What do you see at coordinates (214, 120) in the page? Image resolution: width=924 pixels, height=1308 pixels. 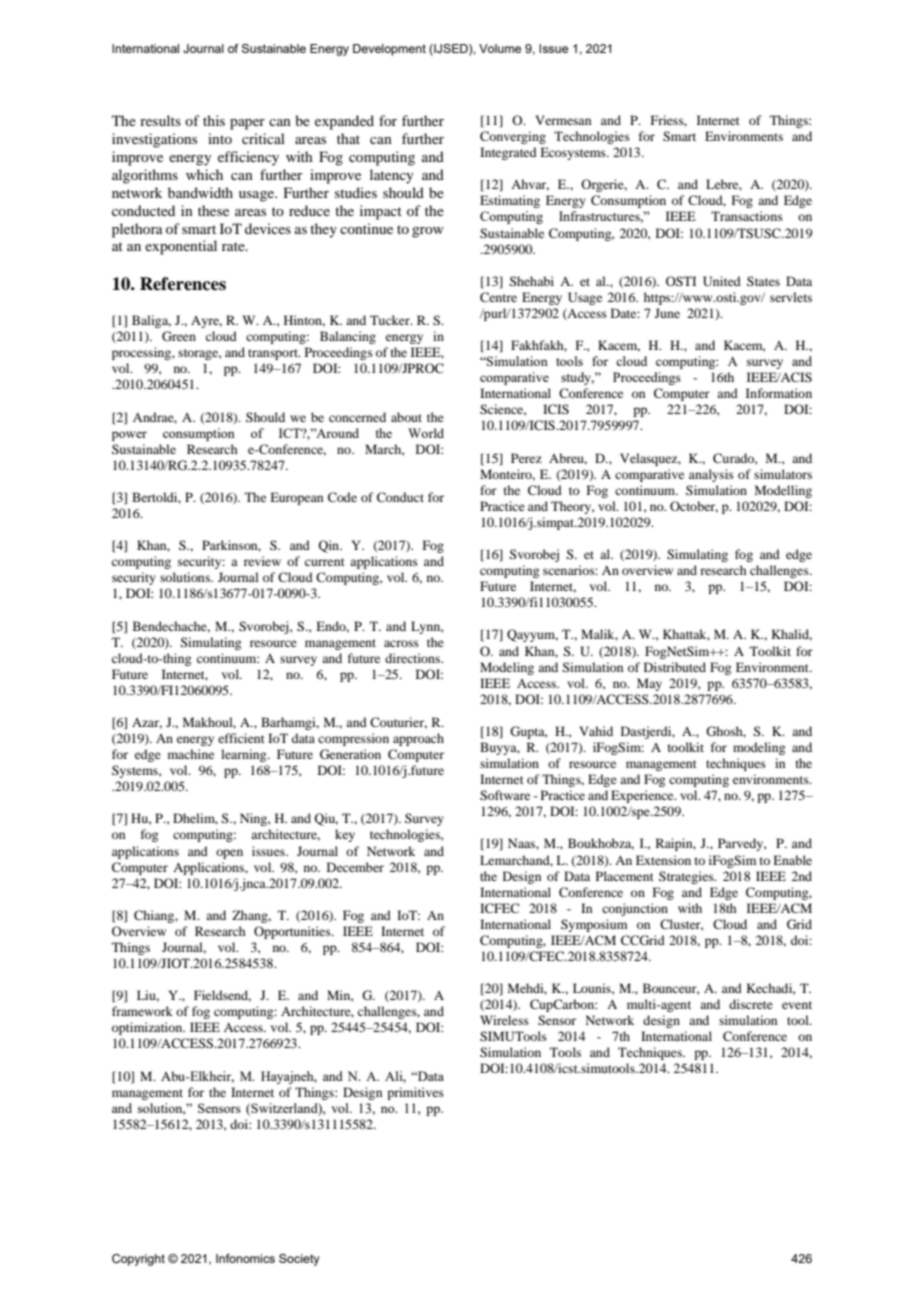 I see `this` at bounding box center [214, 120].
